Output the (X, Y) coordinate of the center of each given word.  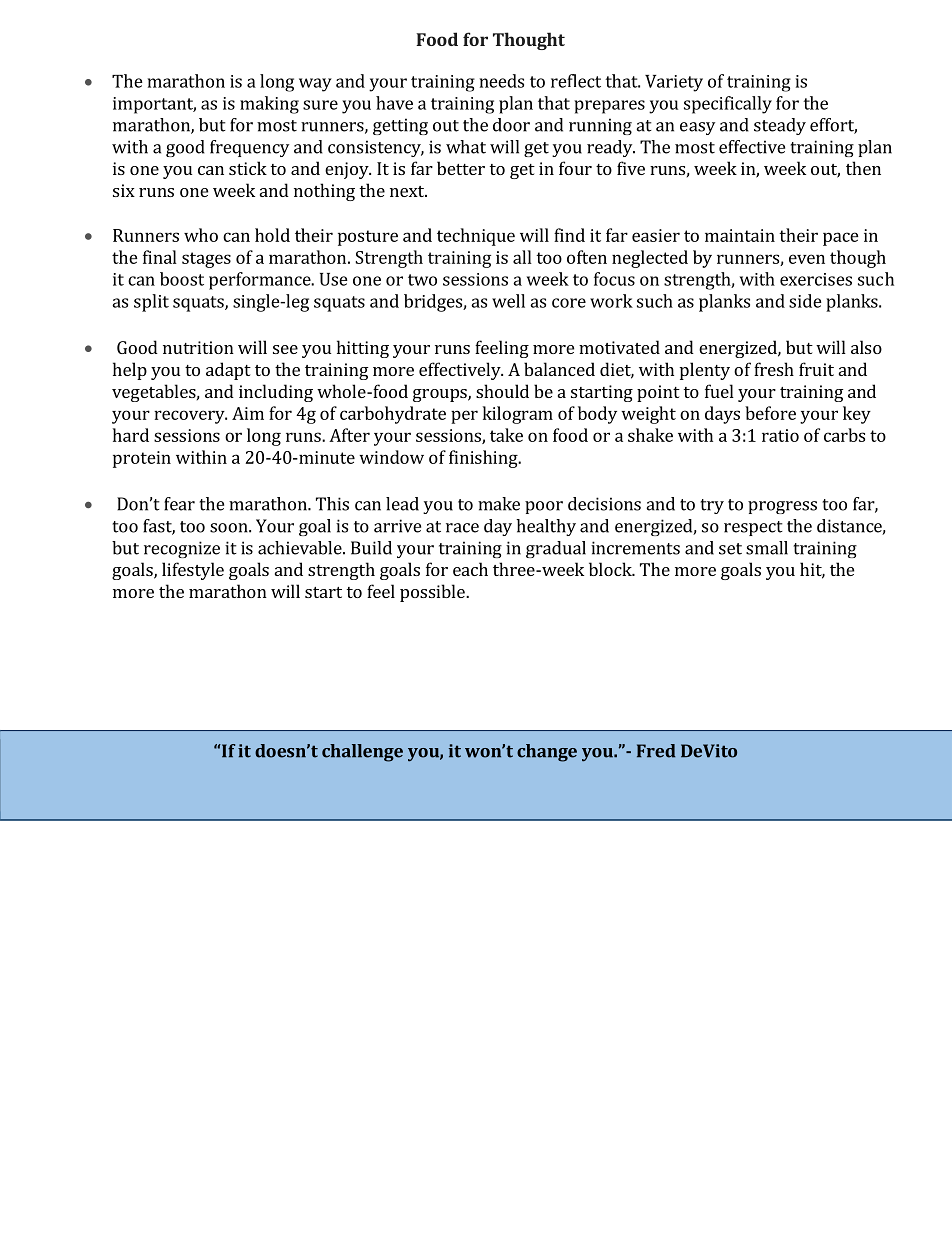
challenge (362, 753)
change (547, 753)
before (770, 413)
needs (502, 81)
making (269, 105)
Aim (248, 413)
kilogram (518, 415)
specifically (728, 105)
